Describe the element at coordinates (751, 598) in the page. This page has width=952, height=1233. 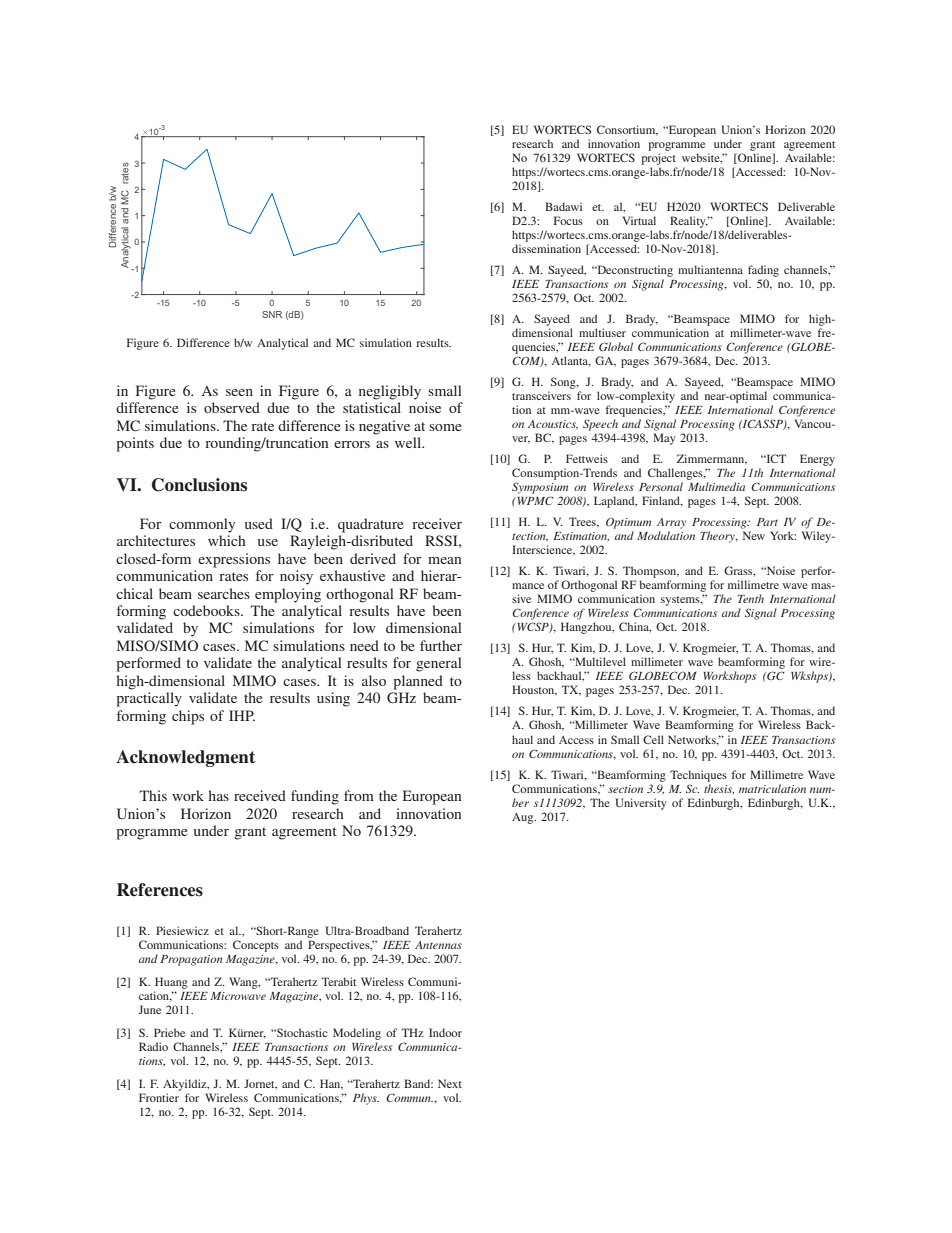
I see `Tenth` at that location.
